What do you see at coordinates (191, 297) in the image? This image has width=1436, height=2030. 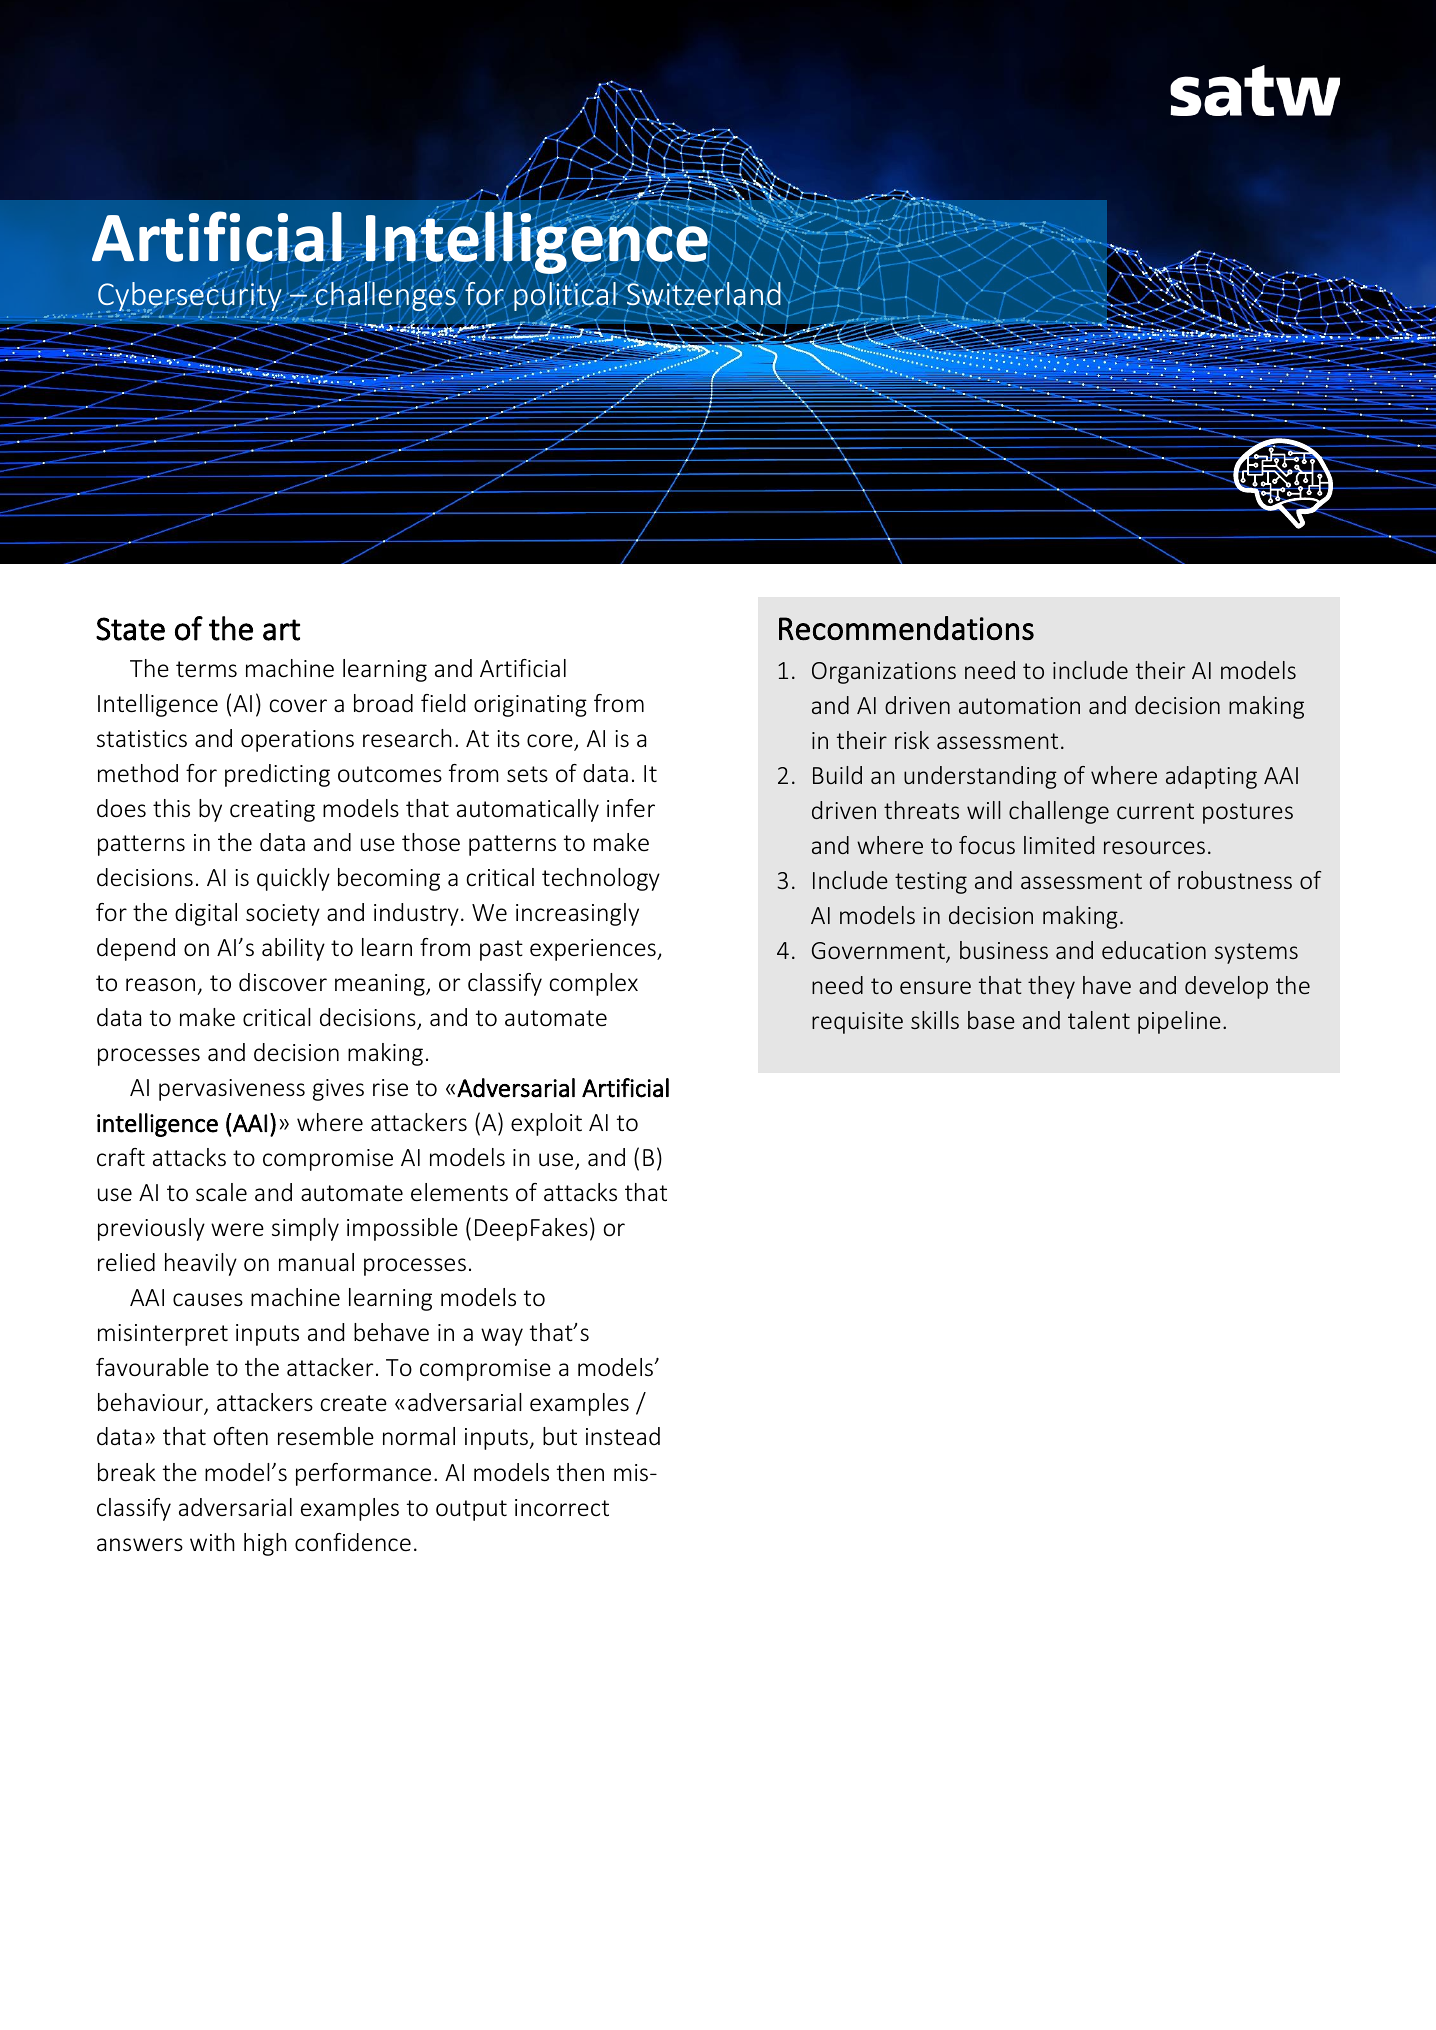 I see `Cybersecurity` at bounding box center [191, 297].
